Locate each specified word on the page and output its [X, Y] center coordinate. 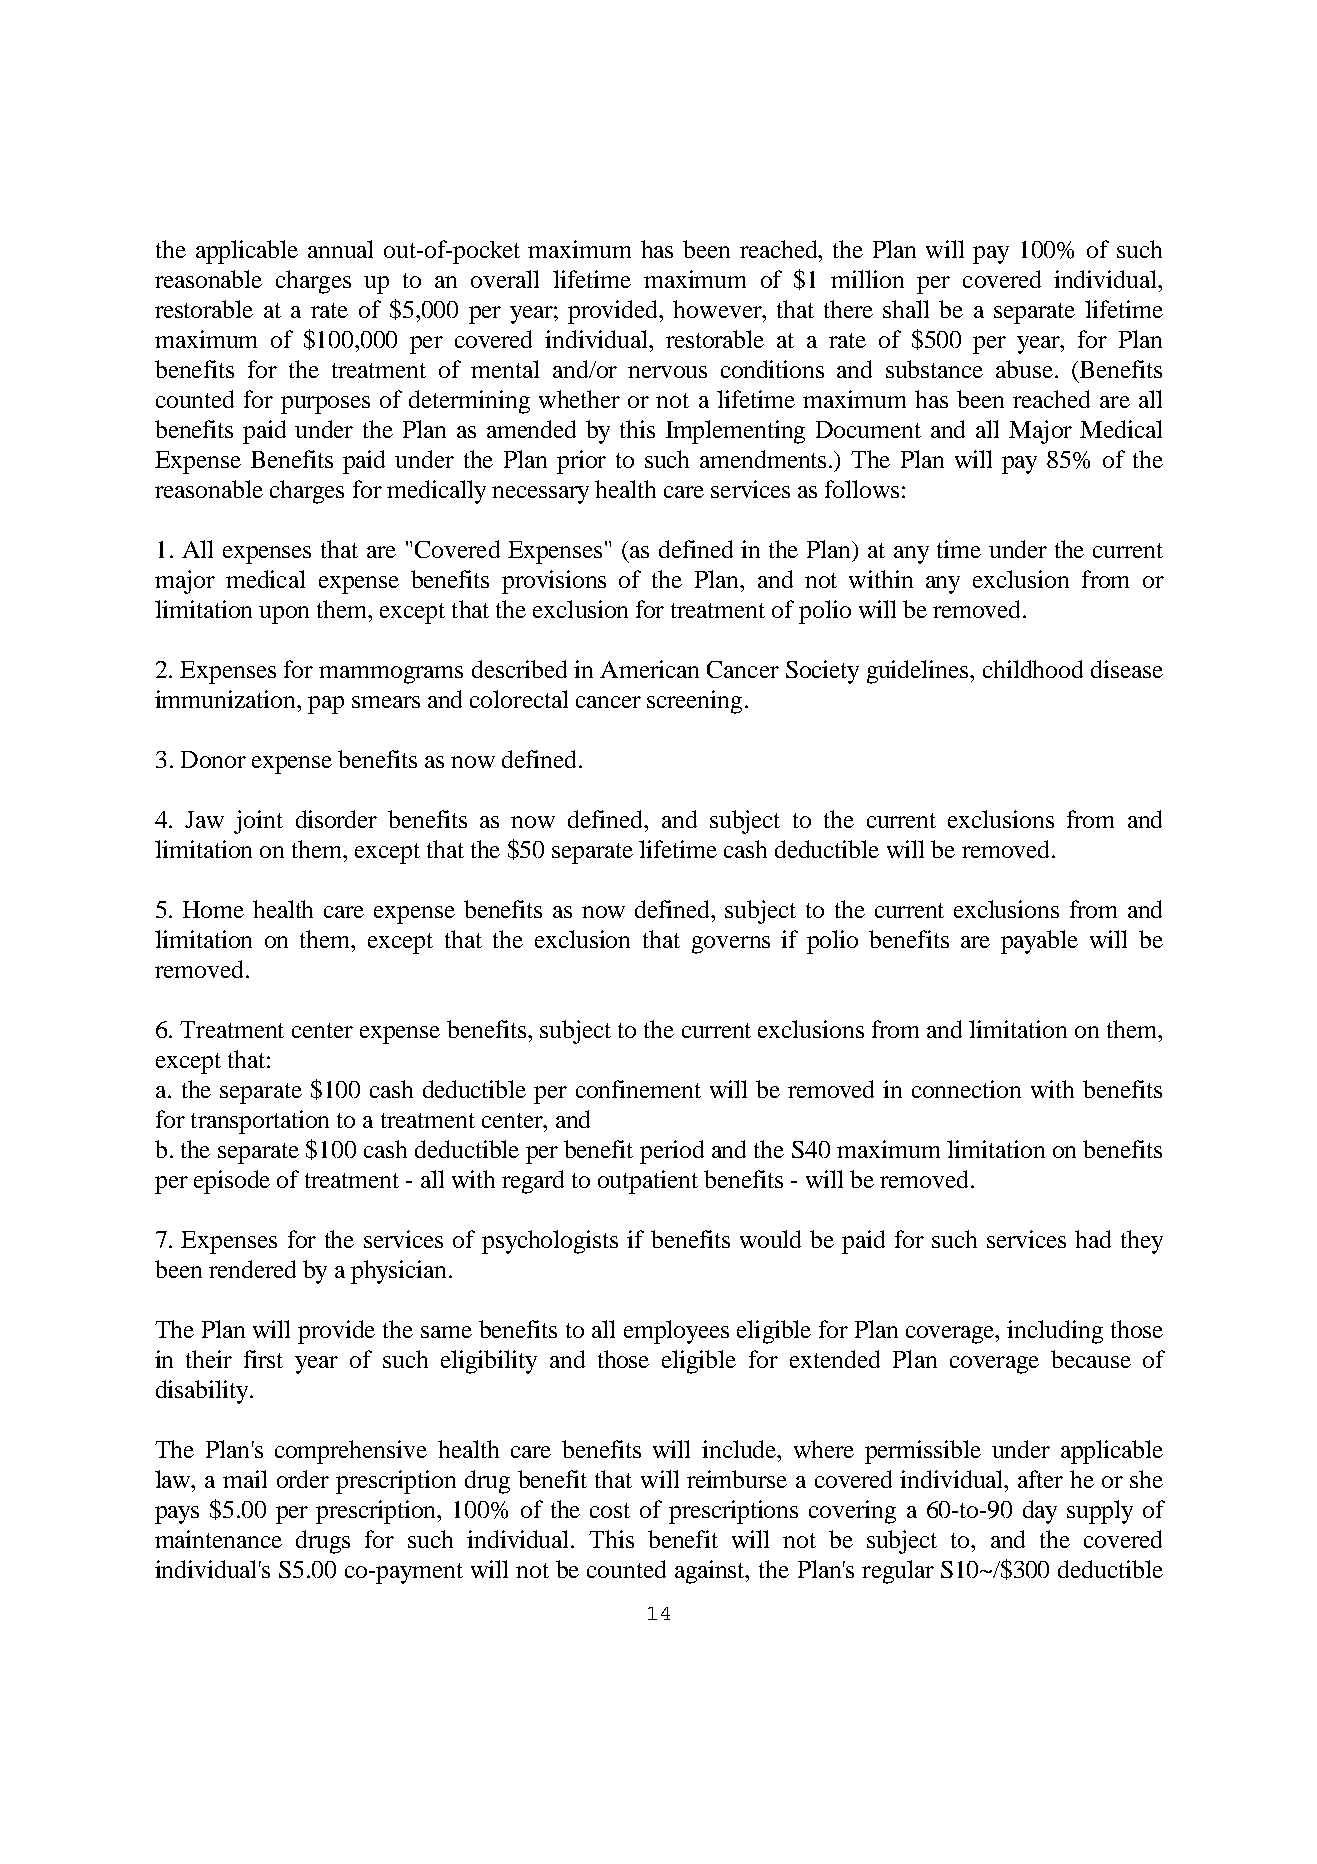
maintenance [218, 1539]
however [718, 309]
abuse [1024, 369]
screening [694, 702]
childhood [1033, 669]
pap [326, 705]
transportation [260, 1122]
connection [966, 1089]
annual [340, 249]
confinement [638, 1089]
